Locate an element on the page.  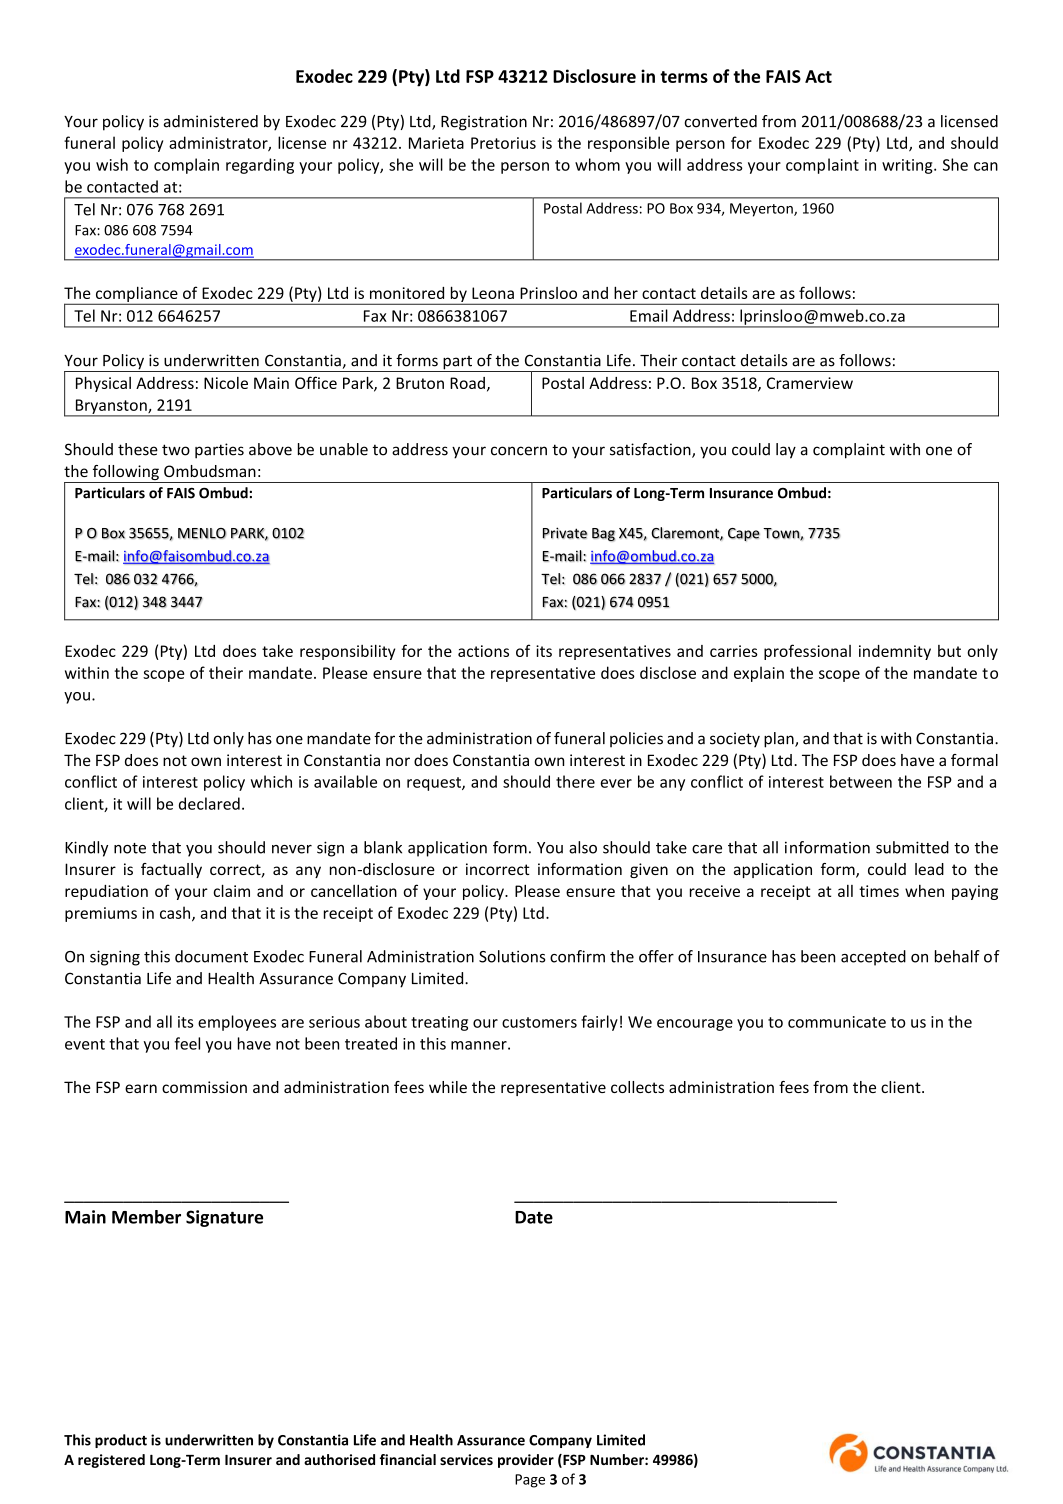
writing is located at coordinates (908, 166).
